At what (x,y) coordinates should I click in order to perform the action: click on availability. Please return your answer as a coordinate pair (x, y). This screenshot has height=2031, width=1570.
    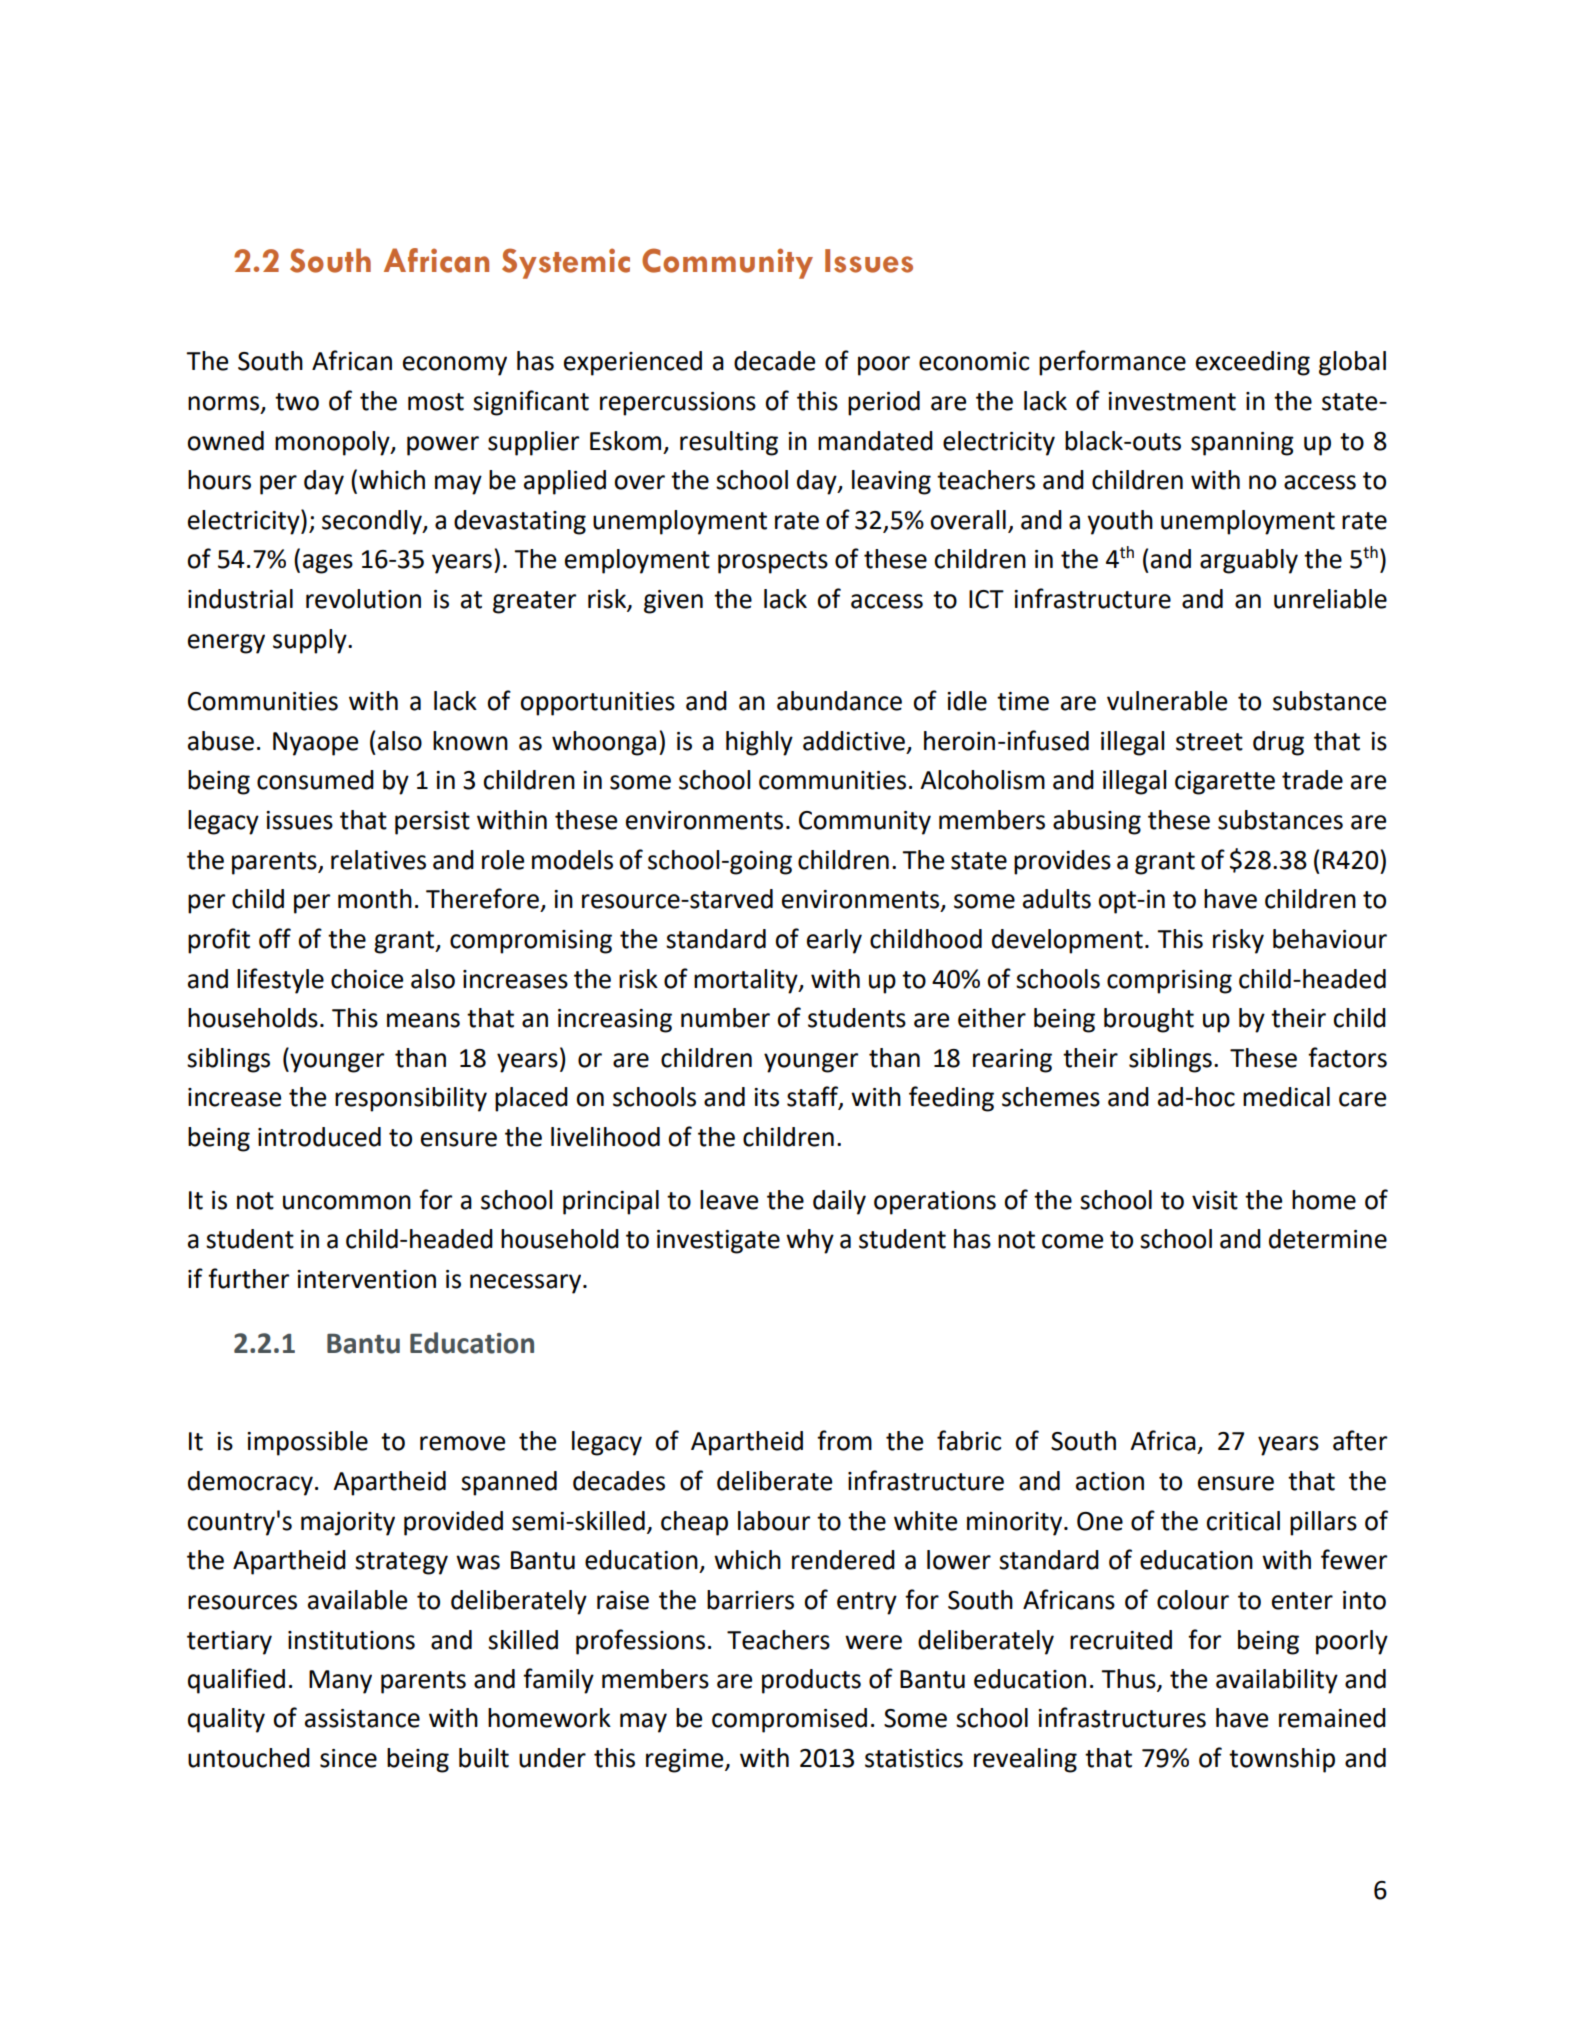
    Looking at the image, I should click on (1277, 1681).
